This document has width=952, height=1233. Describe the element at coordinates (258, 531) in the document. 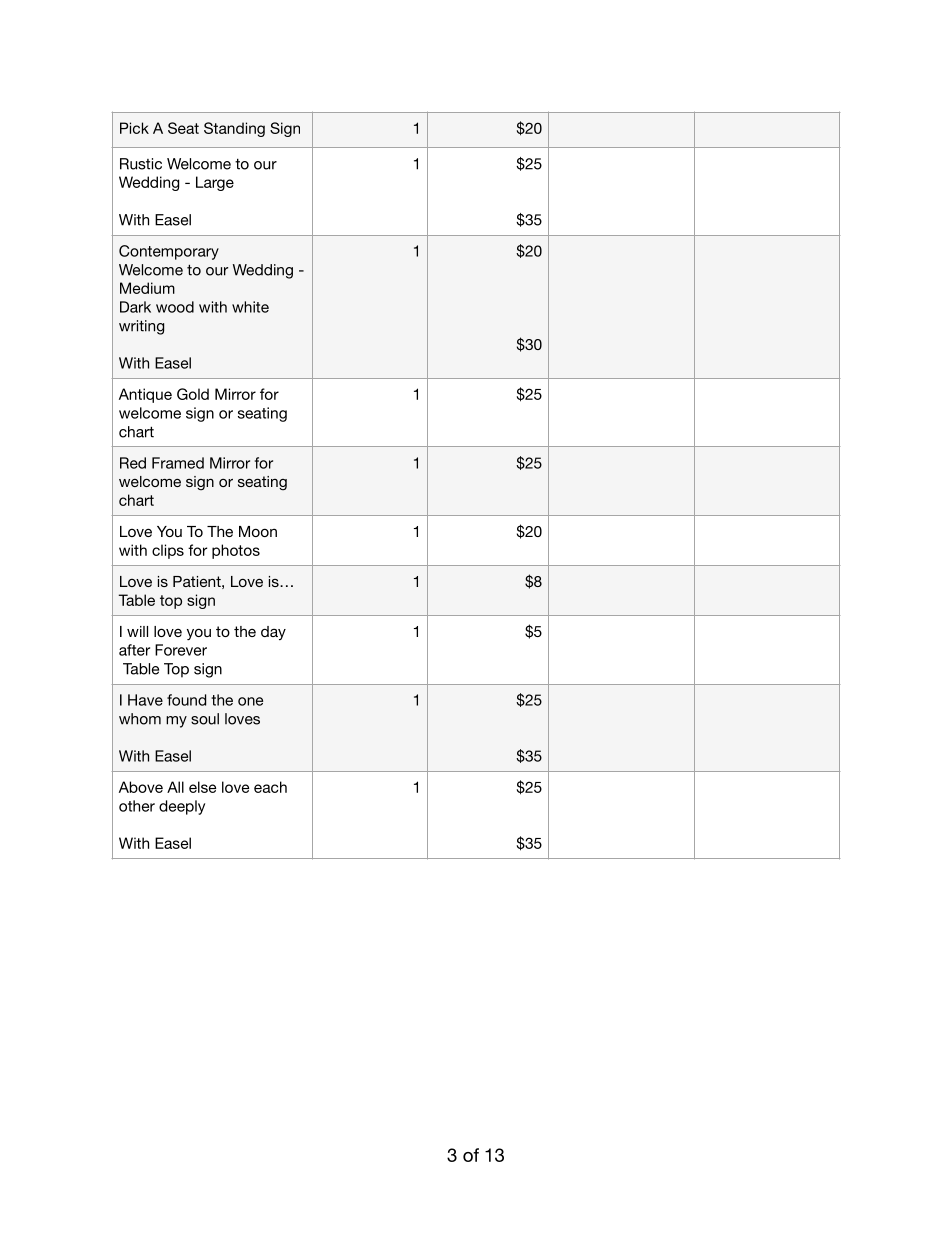

I see `Moon` at that location.
